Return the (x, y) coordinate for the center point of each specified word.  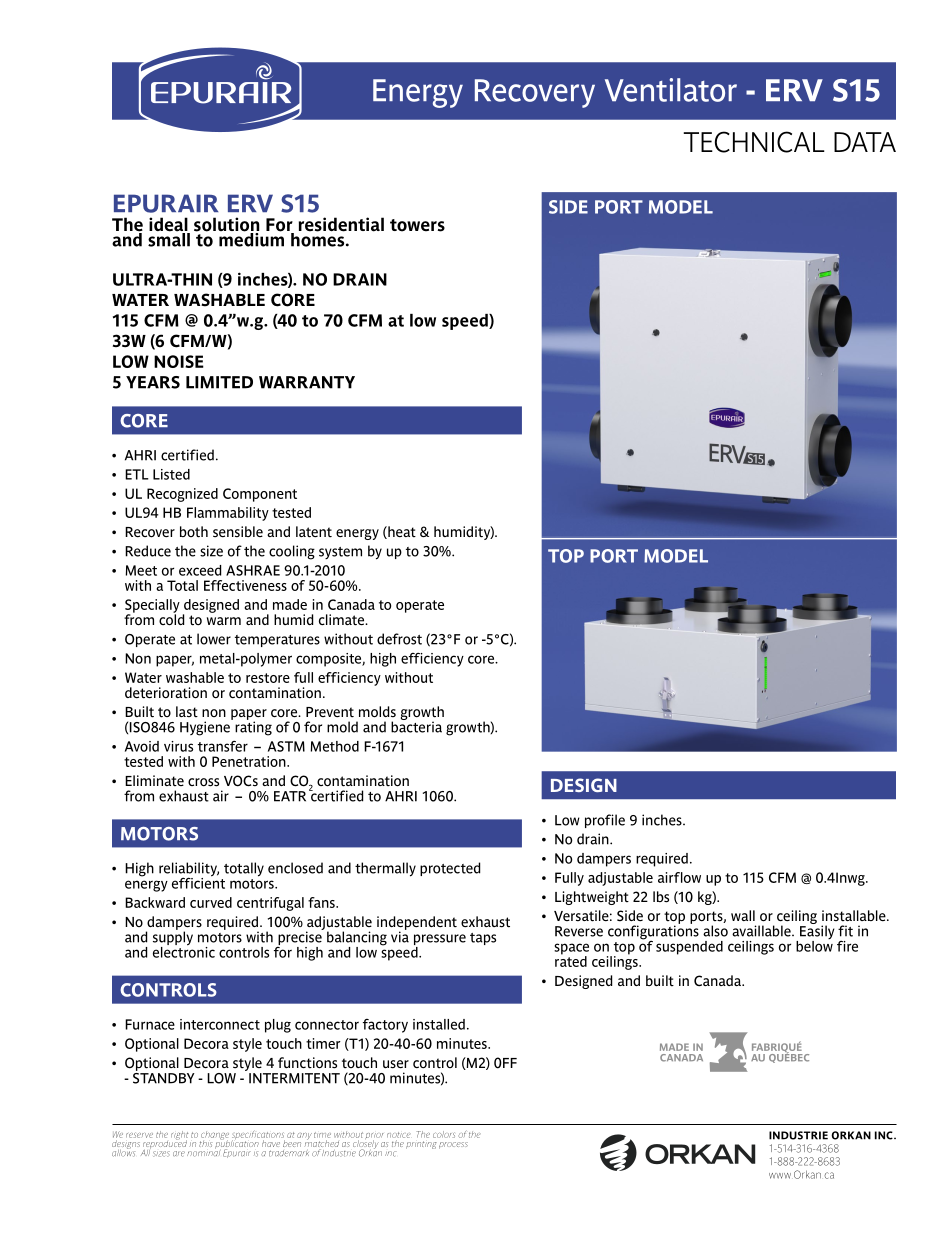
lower (214, 639)
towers (417, 225)
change (214, 1136)
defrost (399, 639)
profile (605, 821)
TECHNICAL (754, 142)
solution (227, 225)
